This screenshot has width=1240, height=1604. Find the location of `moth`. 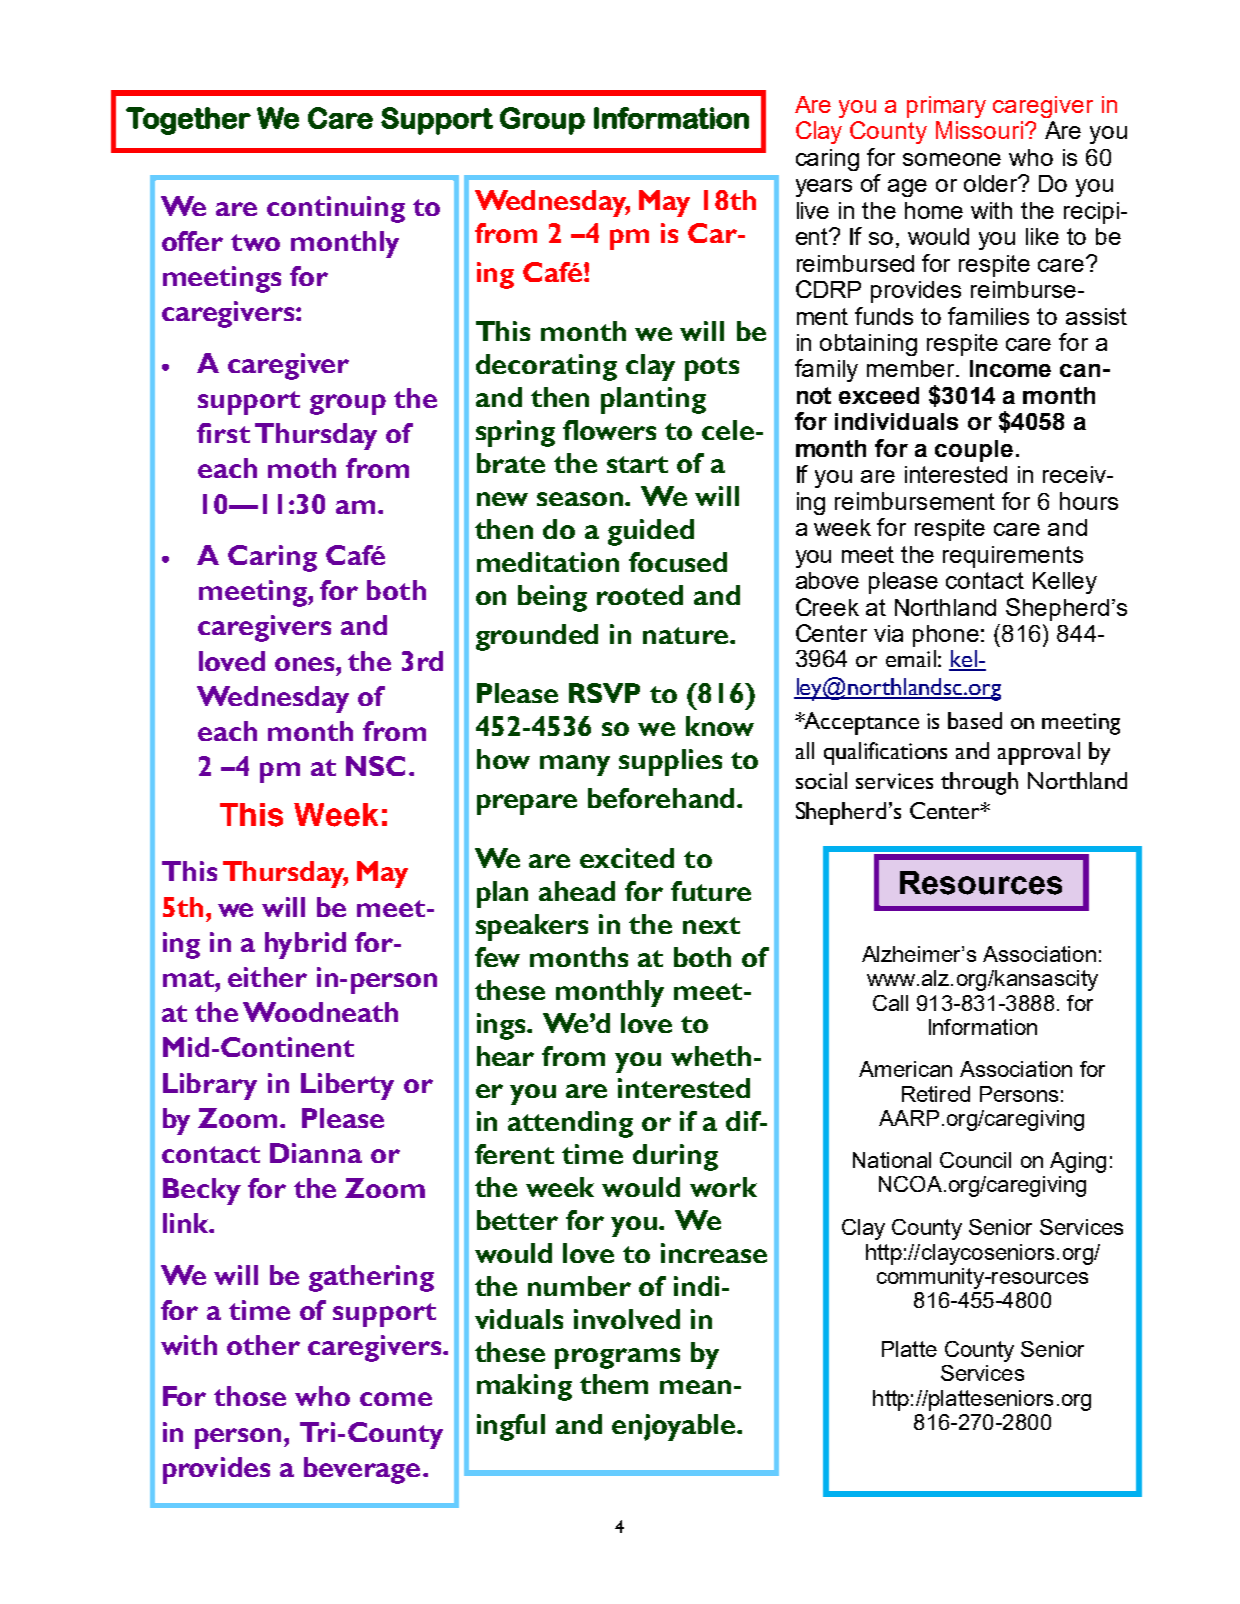

moth is located at coordinates (302, 468).
